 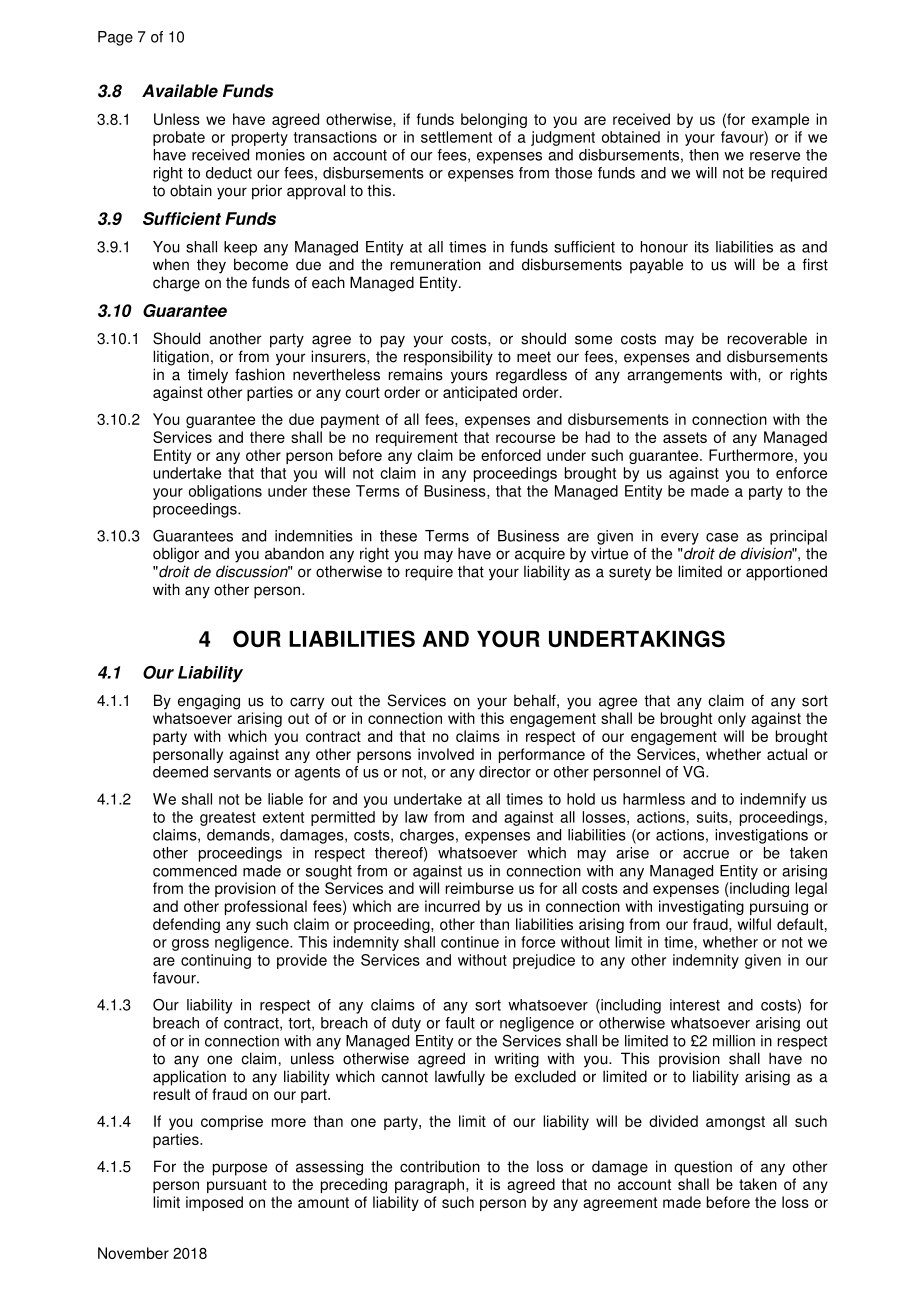 What do you see at coordinates (214, 1203) in the document?
I see `imposed` at bounding box center [214, 1203].
